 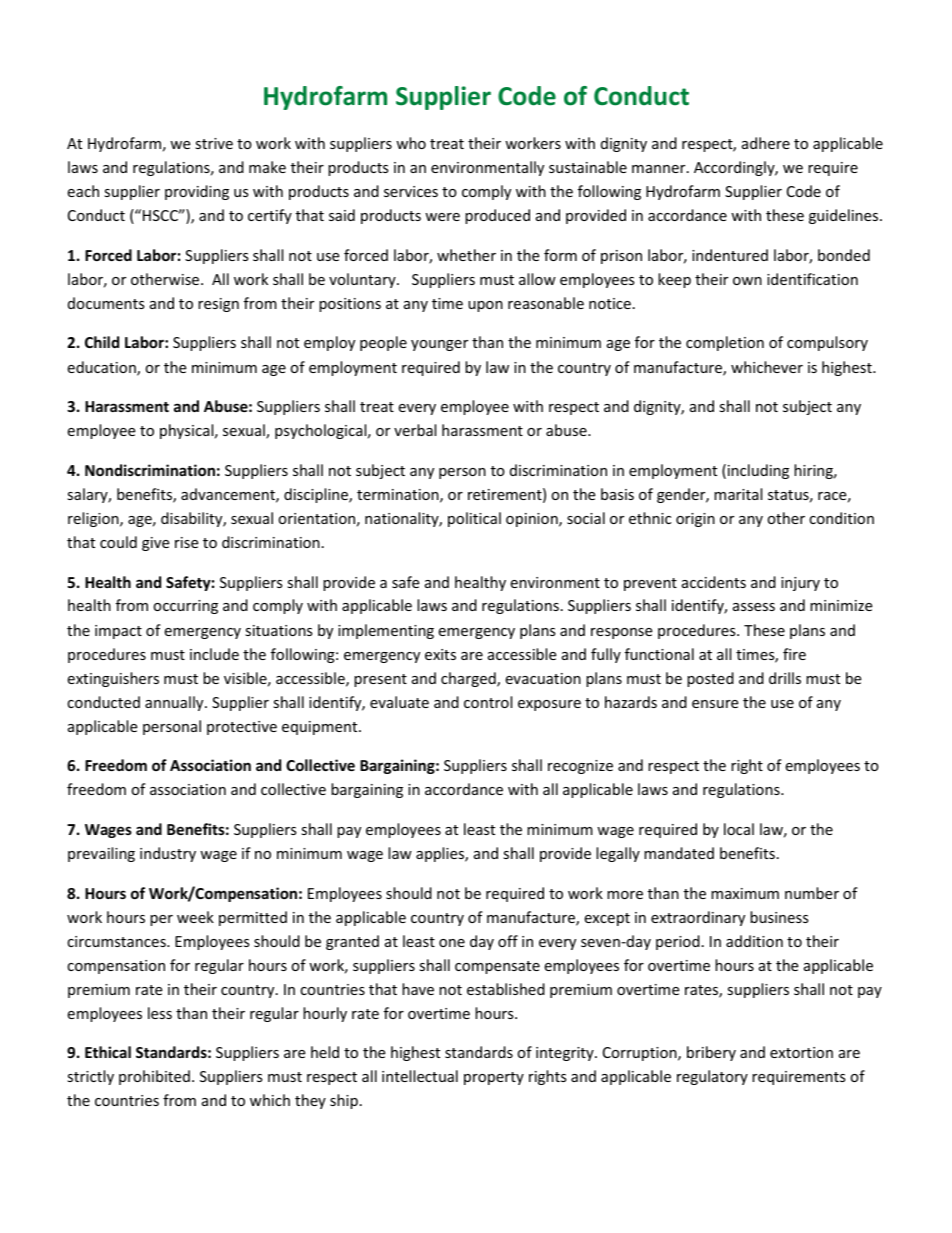 What do you see at coordinates (712, 1077) in the image?
I see `regulatory` at bounding box center [712, 1077].
